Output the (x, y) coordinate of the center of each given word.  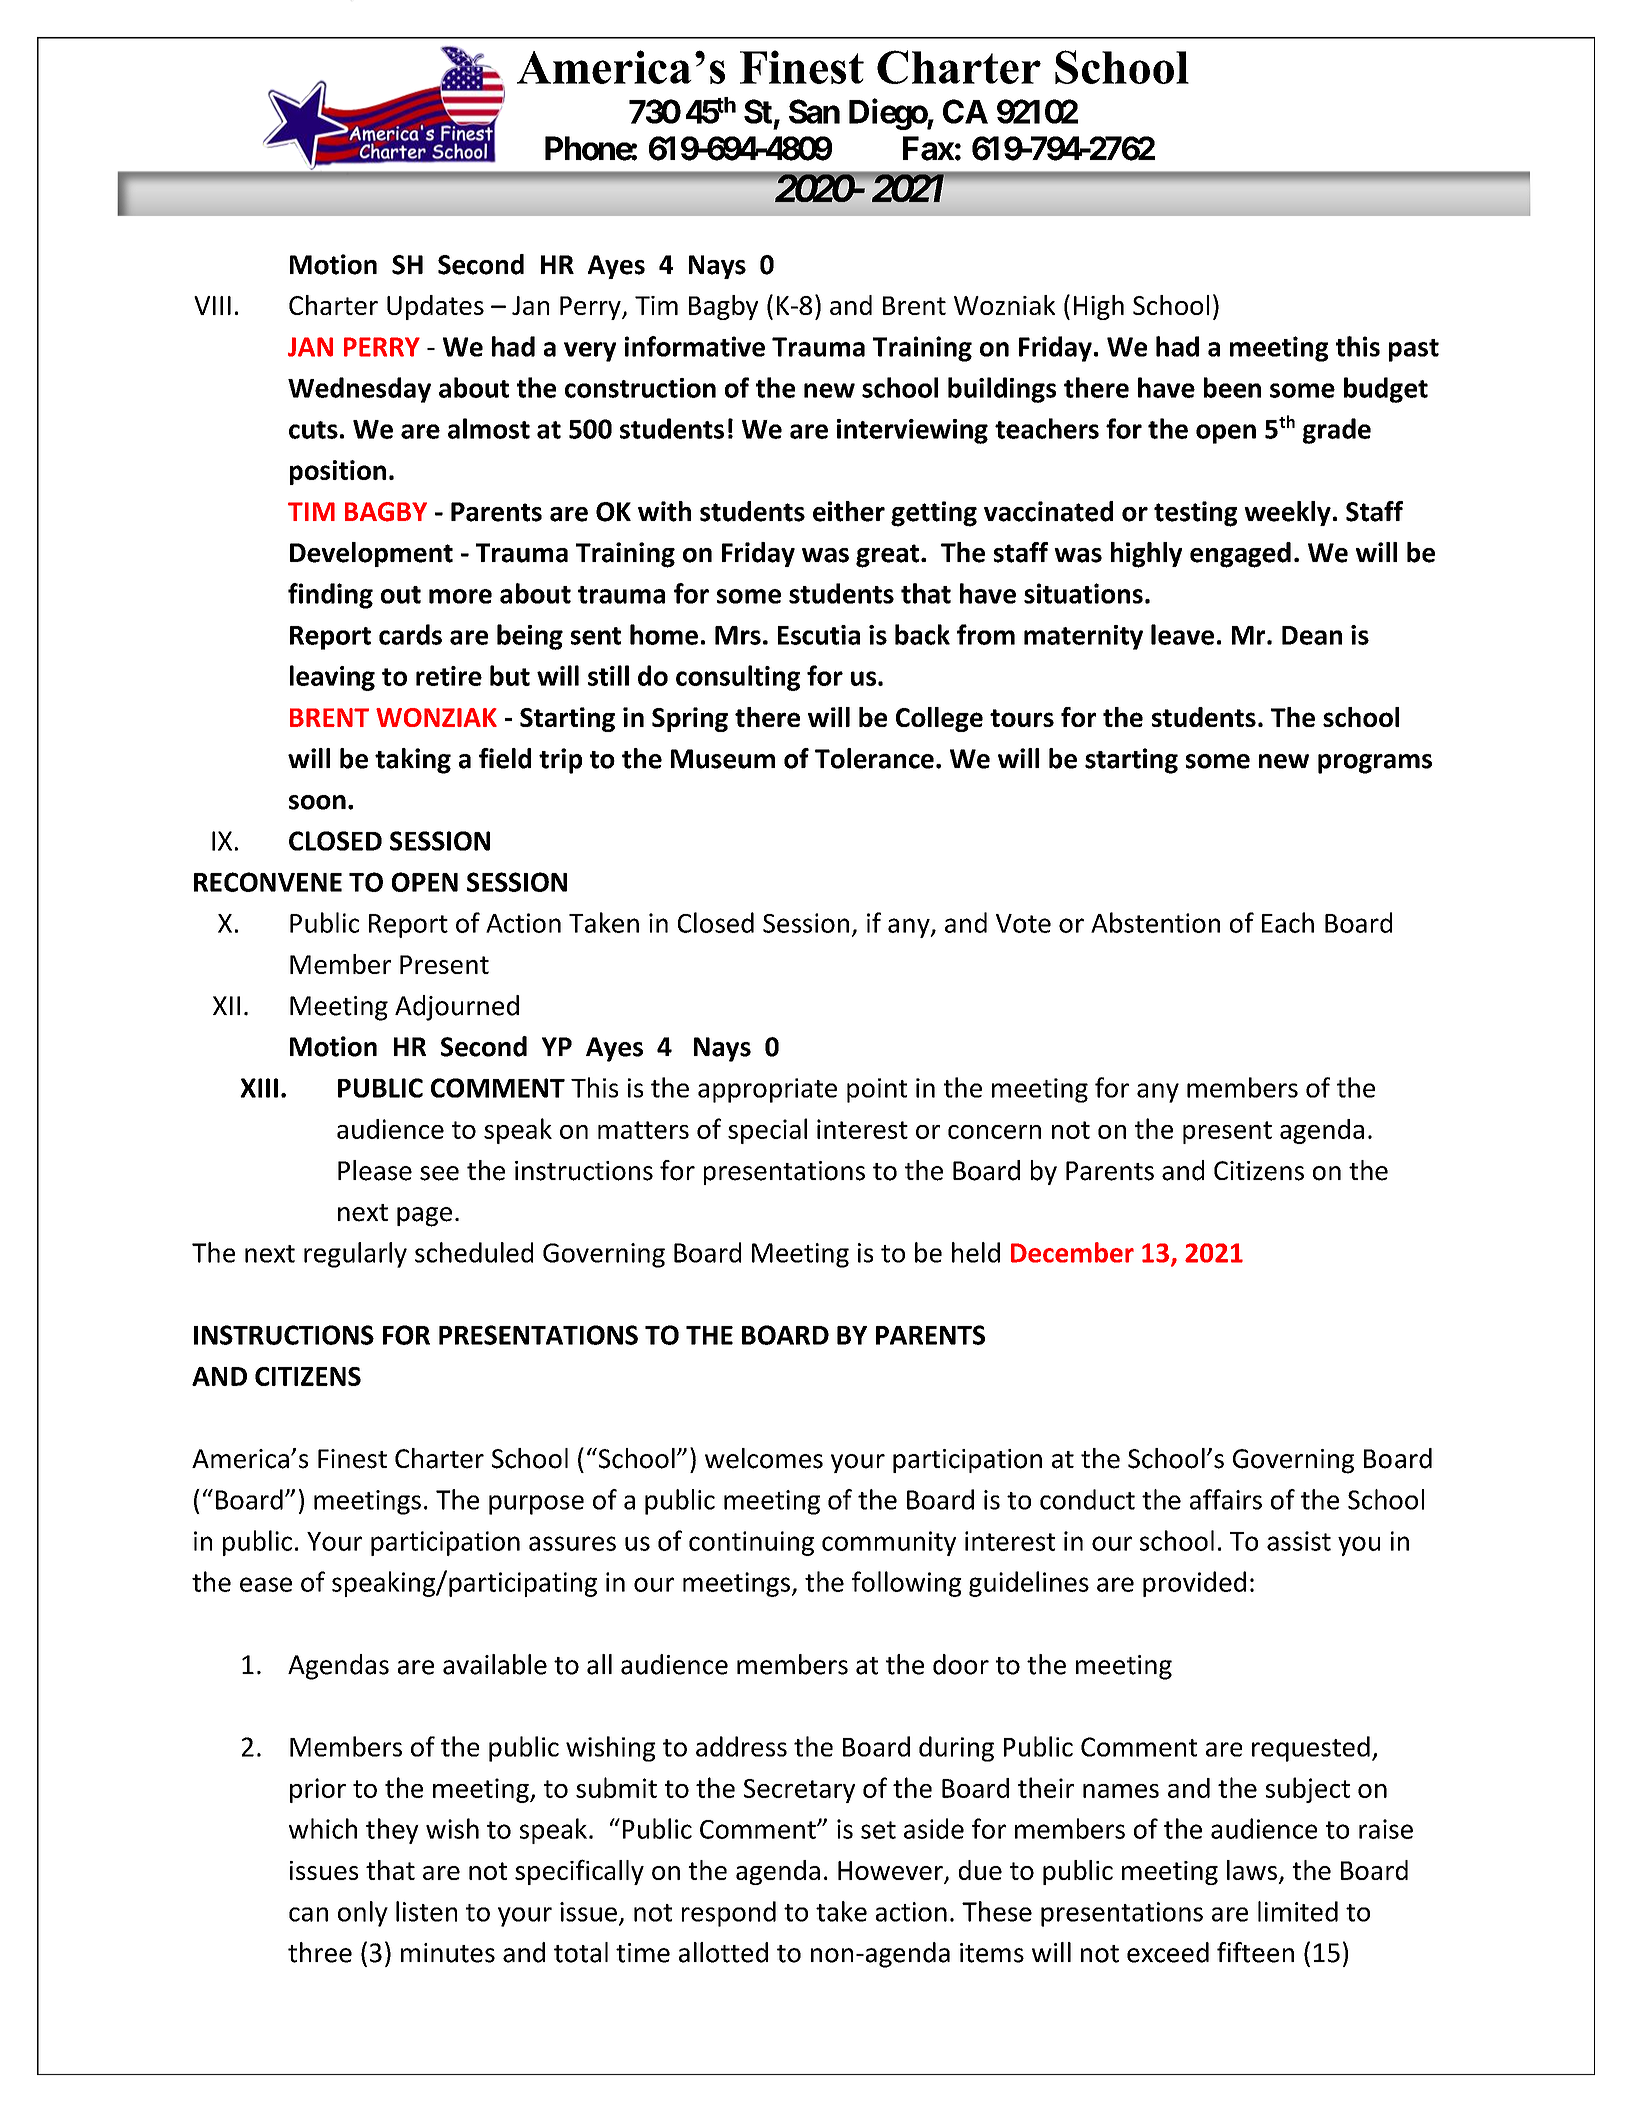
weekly (1287, 513)
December (1072, 1252)
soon (317, 802)
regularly (355, 1255)
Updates (435, 307)
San (814, 111)
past (1414, 350)
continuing (751, 1543)
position (338, 472)
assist (1299, 1541)
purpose (536, 1505)
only (363, 1914)
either (849, 511)
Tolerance (874, 758)
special (767, 1131)
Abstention (1155, 922)
